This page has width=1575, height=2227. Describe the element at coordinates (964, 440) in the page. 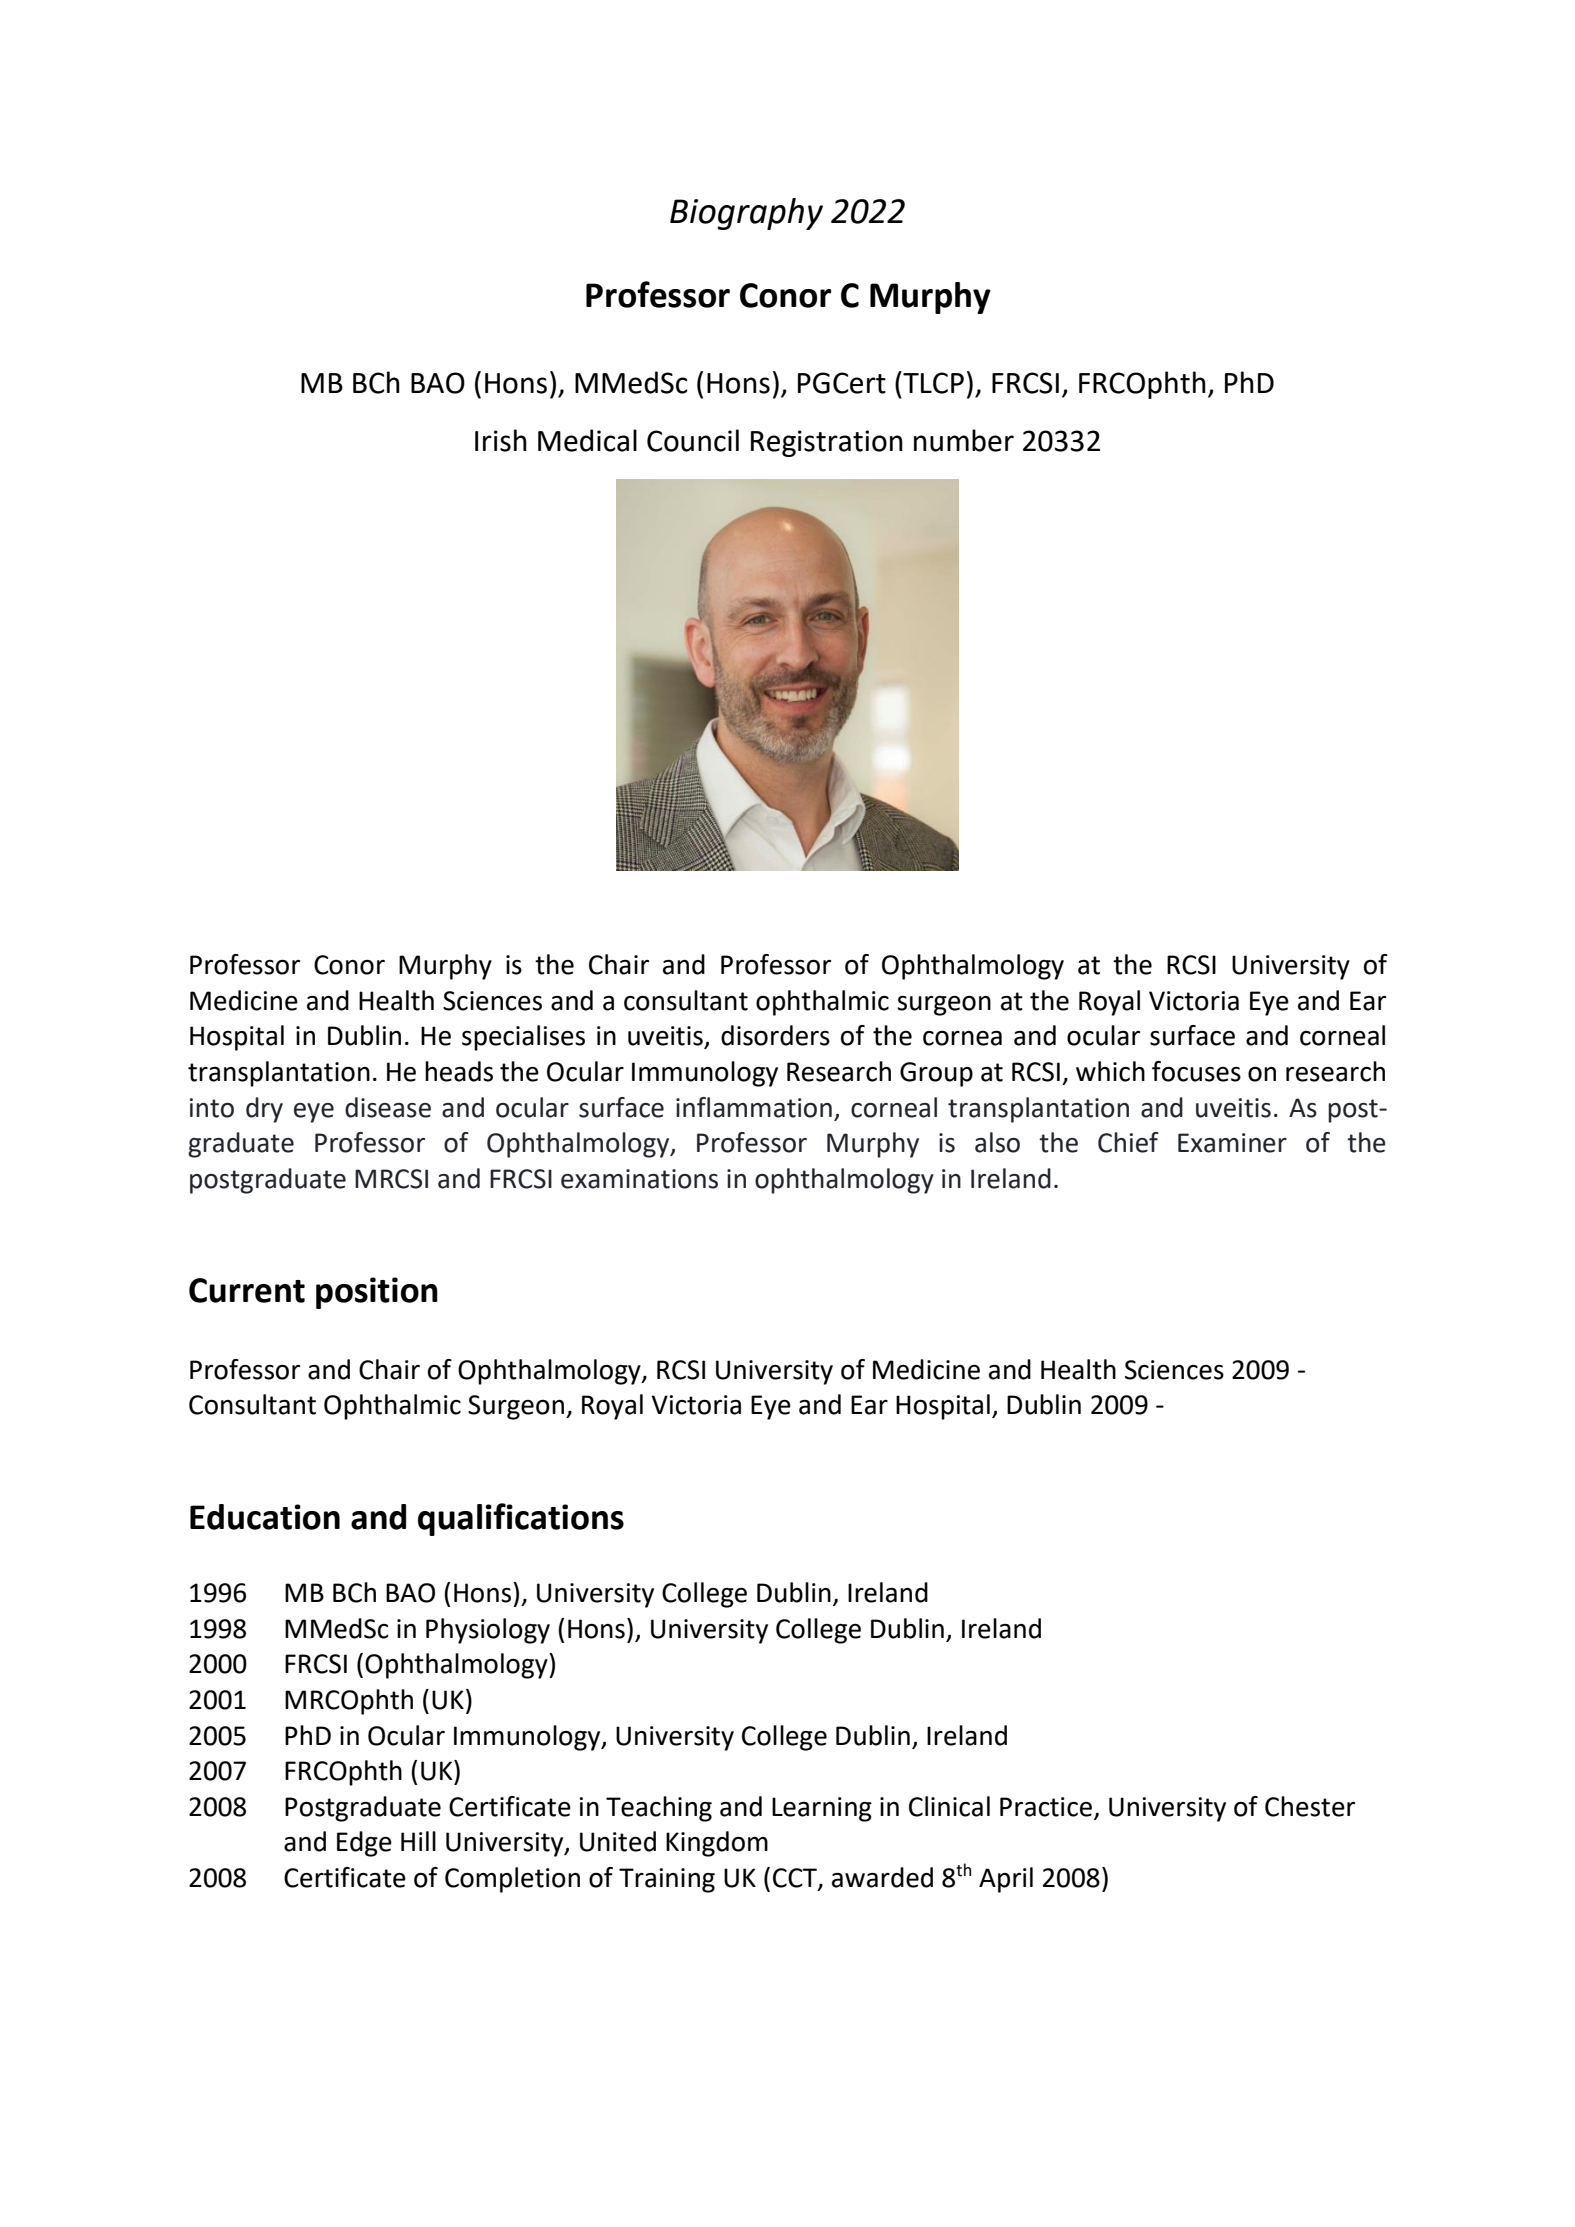

I see `number` at that location.
